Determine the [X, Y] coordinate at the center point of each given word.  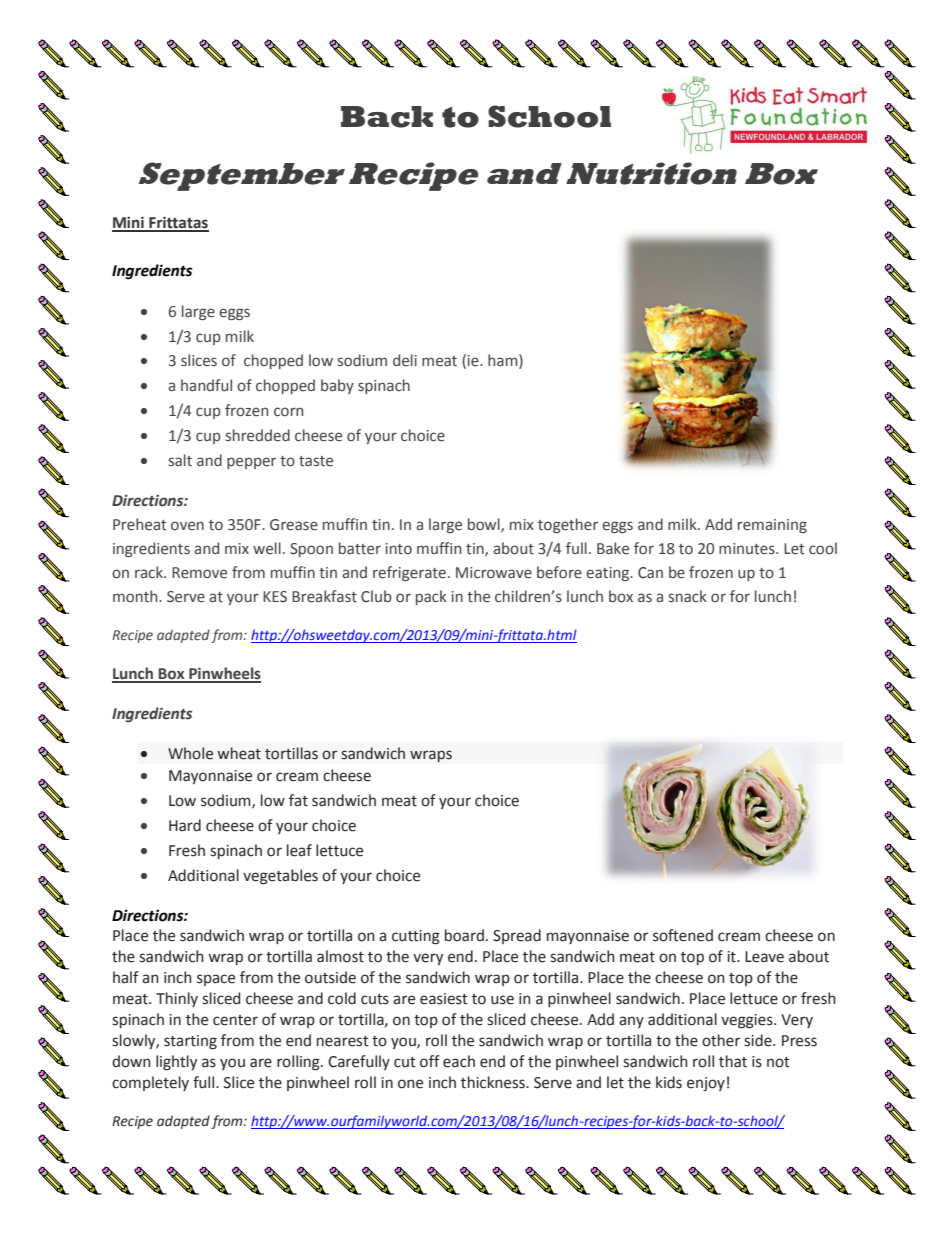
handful [206, 385]
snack [688, 596]
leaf [299, 850]
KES [275, 597]
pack [431, 597]
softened [683, 935]
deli [405, 360]
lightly [176, 1063]
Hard [185, 825]
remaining [772, 526]
